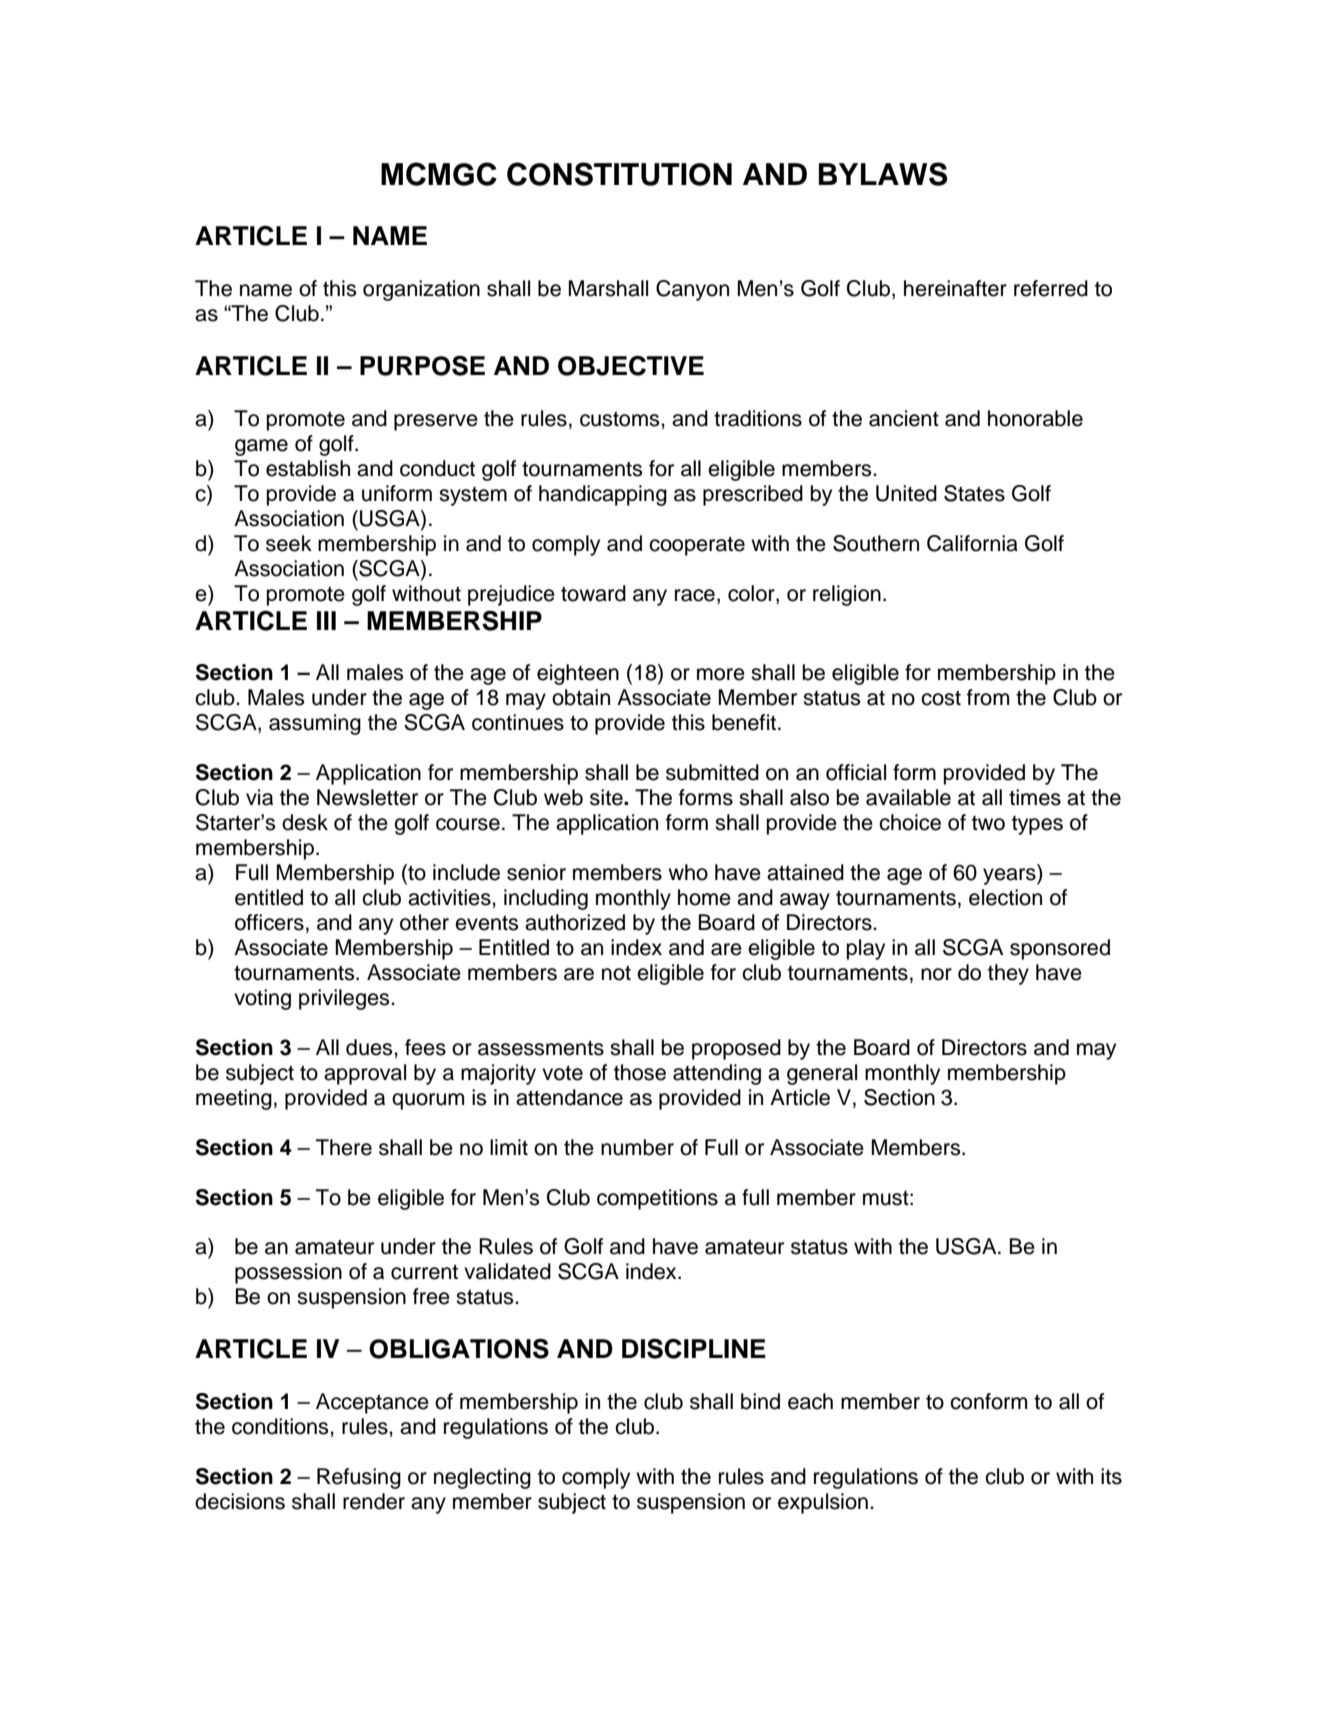 The image size is (1328, 1719). What do you see at coordinates (621, 419) in the screenshot?
I see `customs` at bounding box center [621, 419].
